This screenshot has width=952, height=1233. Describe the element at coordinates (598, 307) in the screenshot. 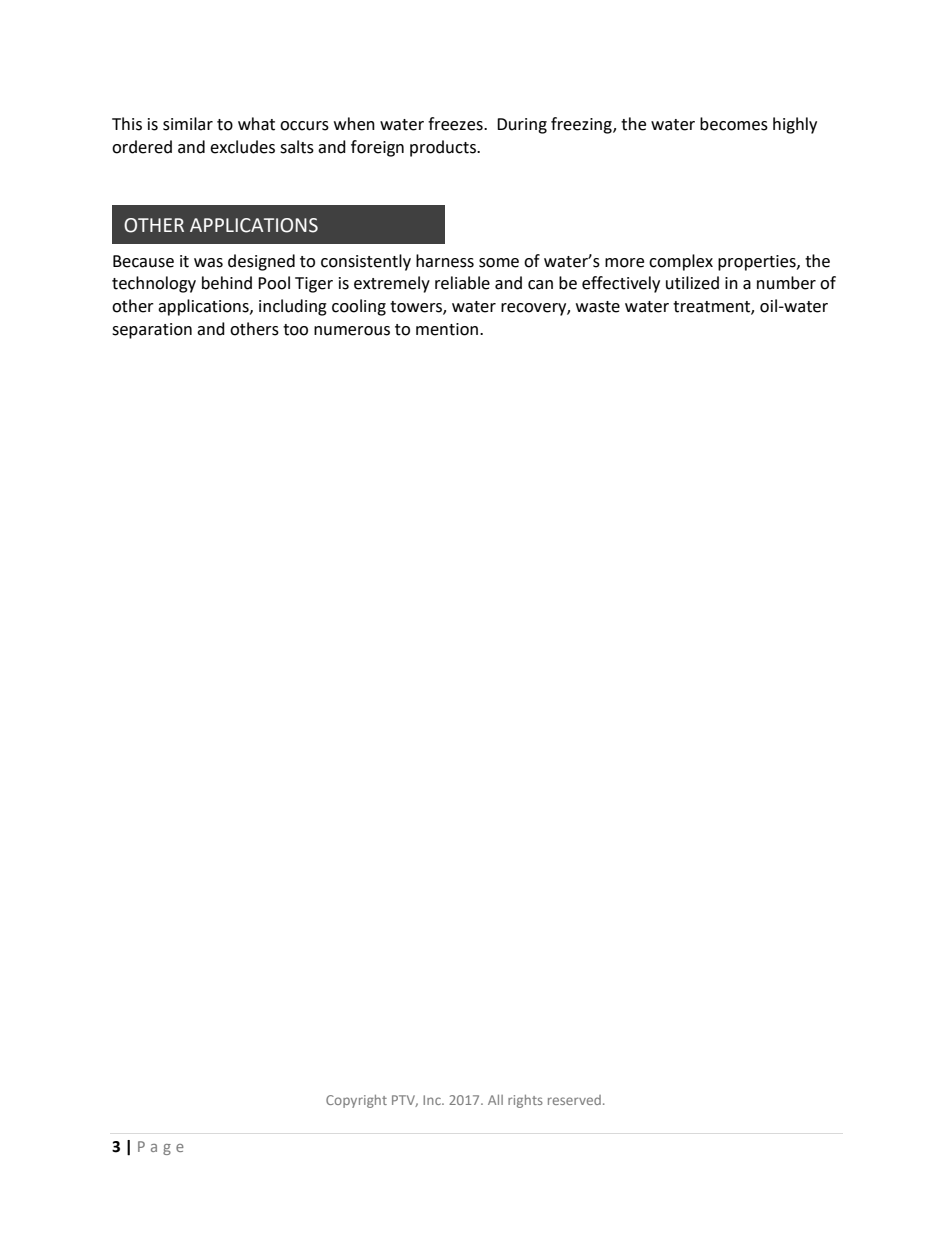

I see `waste` at that location.
